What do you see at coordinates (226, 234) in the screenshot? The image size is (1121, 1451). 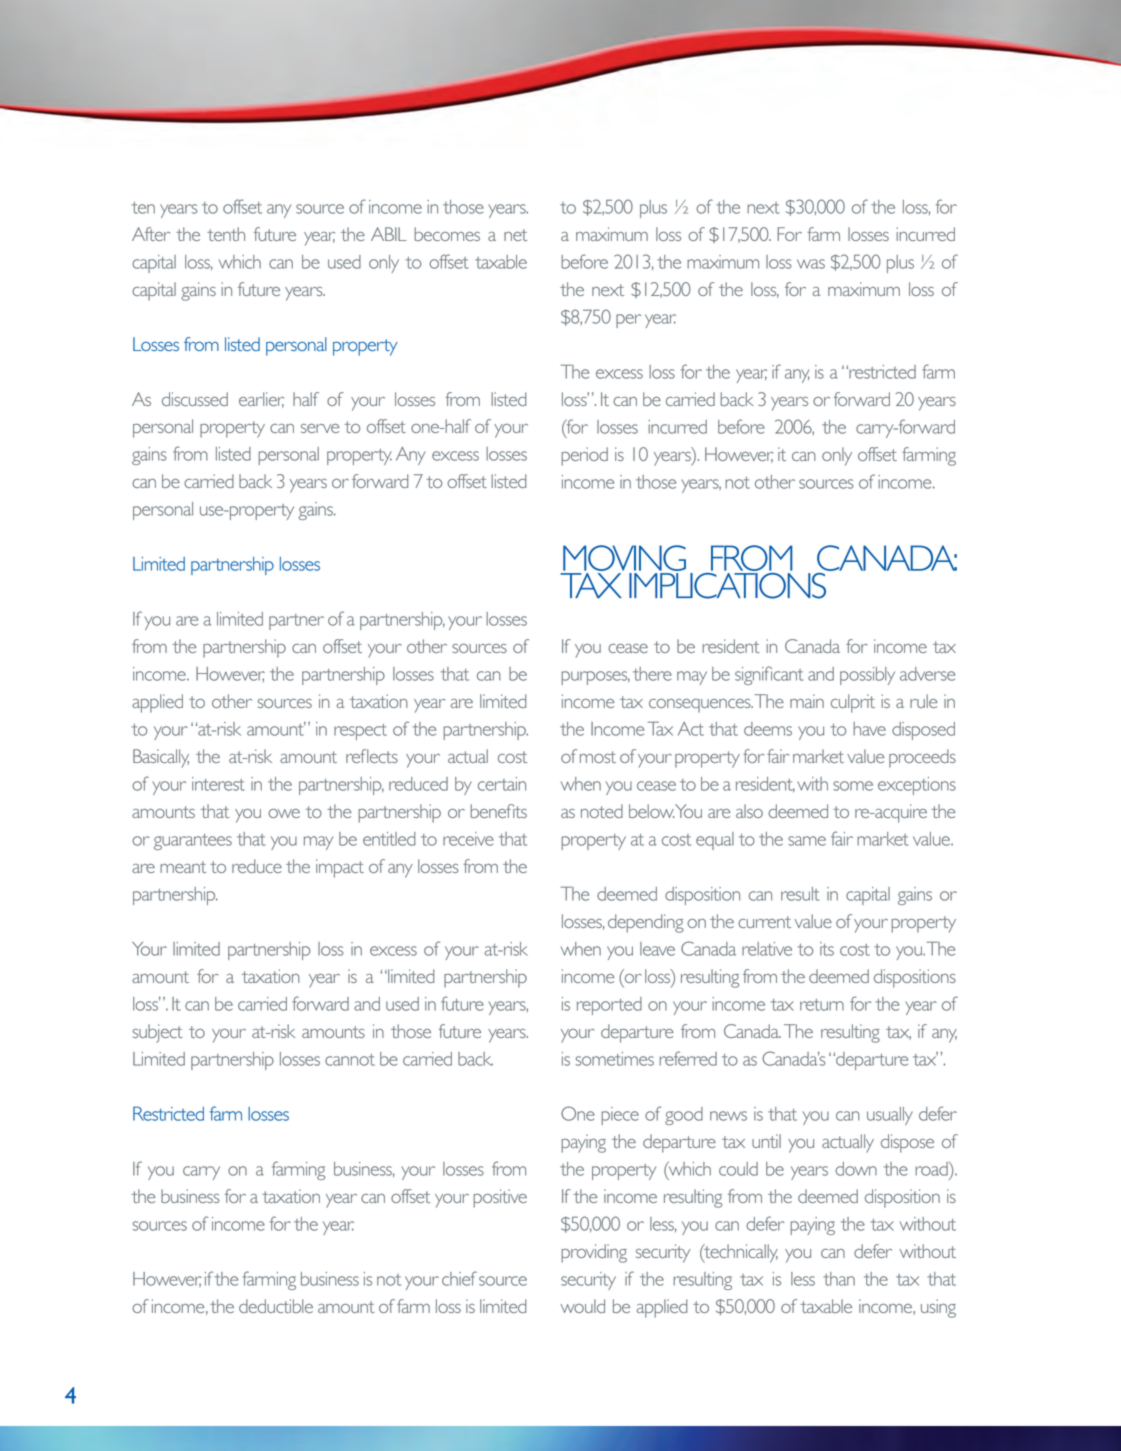 I see `tenth` at bounding box center [226, 234].
